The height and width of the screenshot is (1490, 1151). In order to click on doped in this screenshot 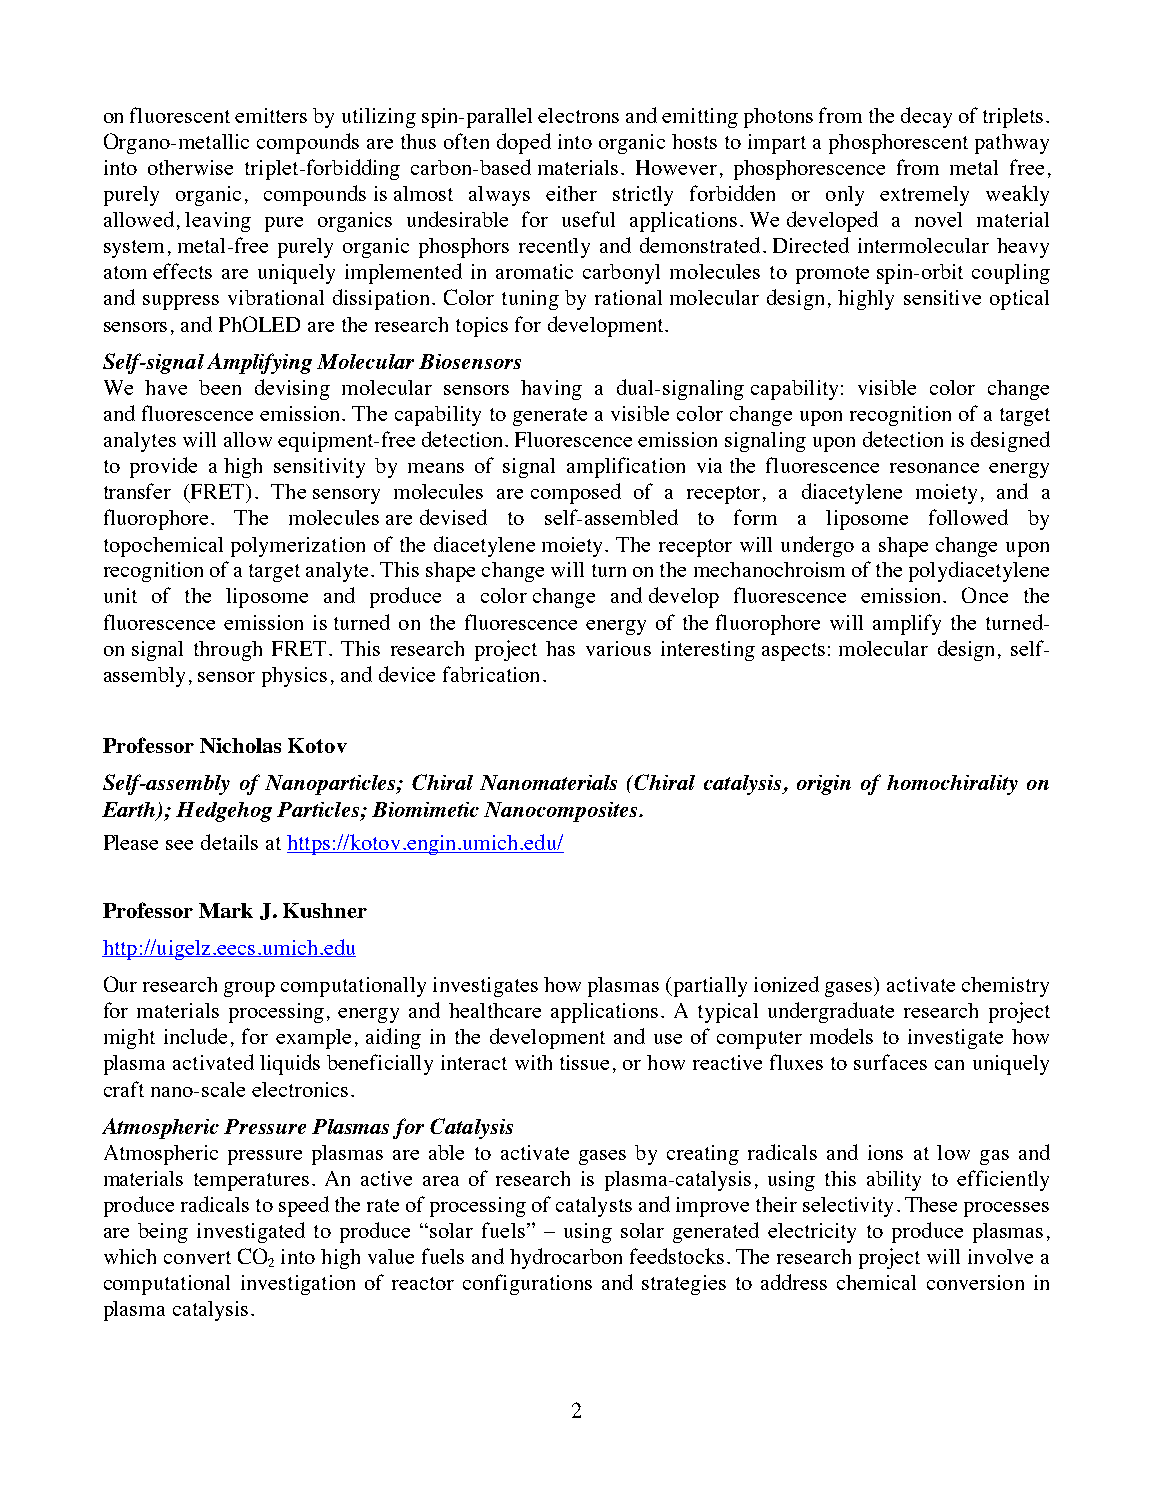, I will do `click(524, 143)`.
